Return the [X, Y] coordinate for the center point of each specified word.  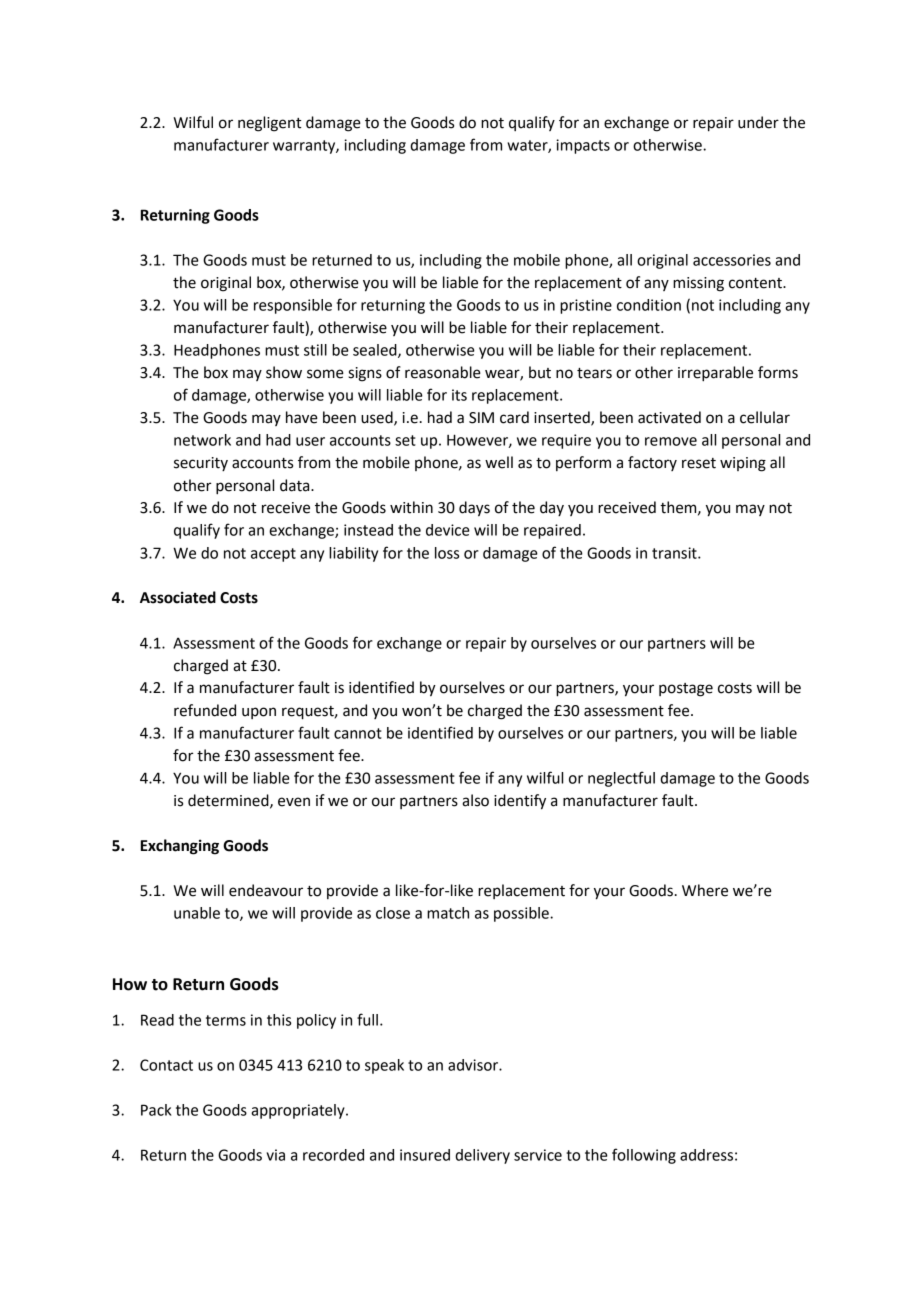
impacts [583, 146]
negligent [269, 124]
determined [229, 801]
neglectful [621, 779]
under [758, 122]
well [499, 462]
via [276, 1155]
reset [699, 463]
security [201, 464]
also [475, 800]
